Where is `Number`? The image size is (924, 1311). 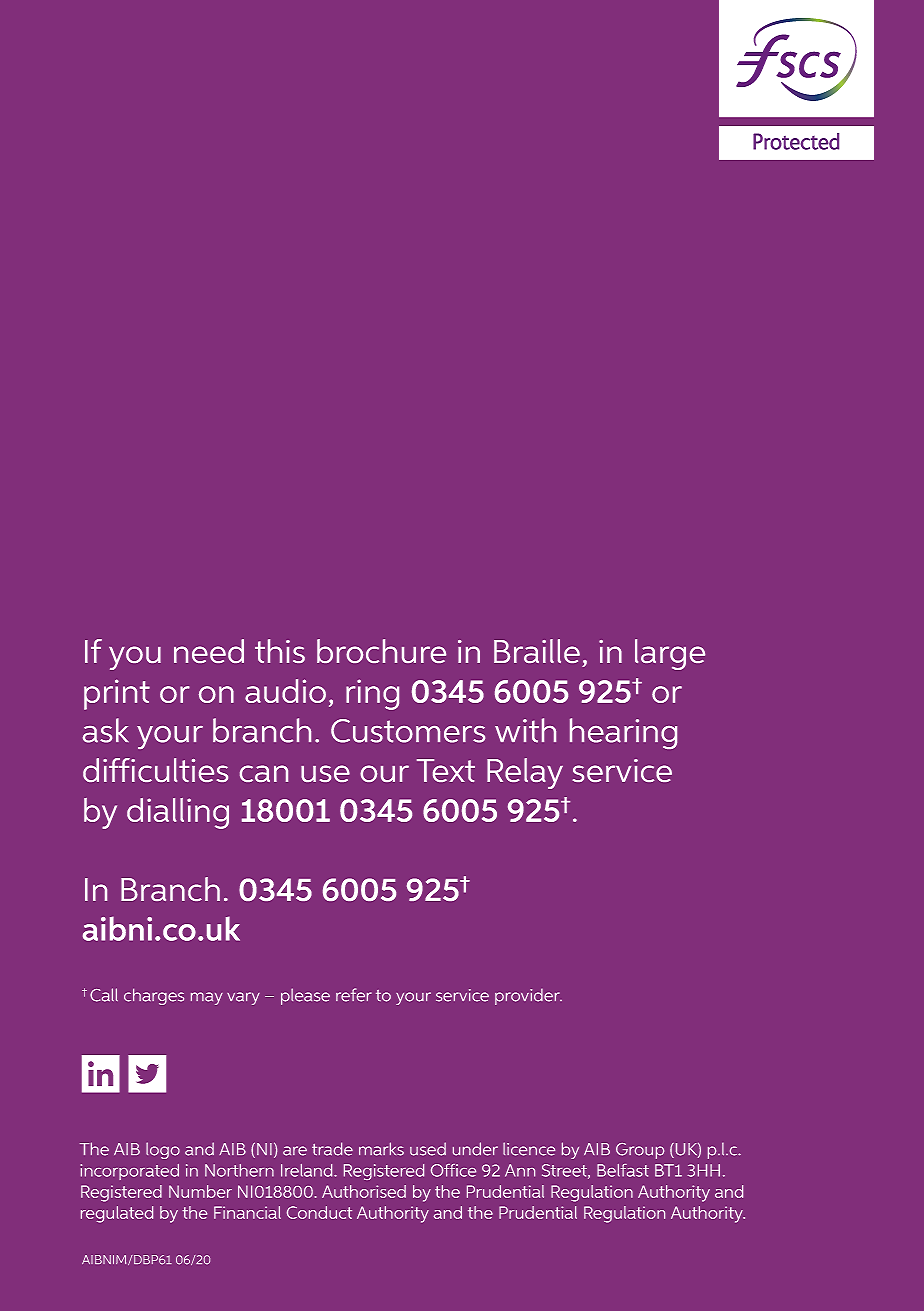 Number is located at coordinates (200, 1191).
